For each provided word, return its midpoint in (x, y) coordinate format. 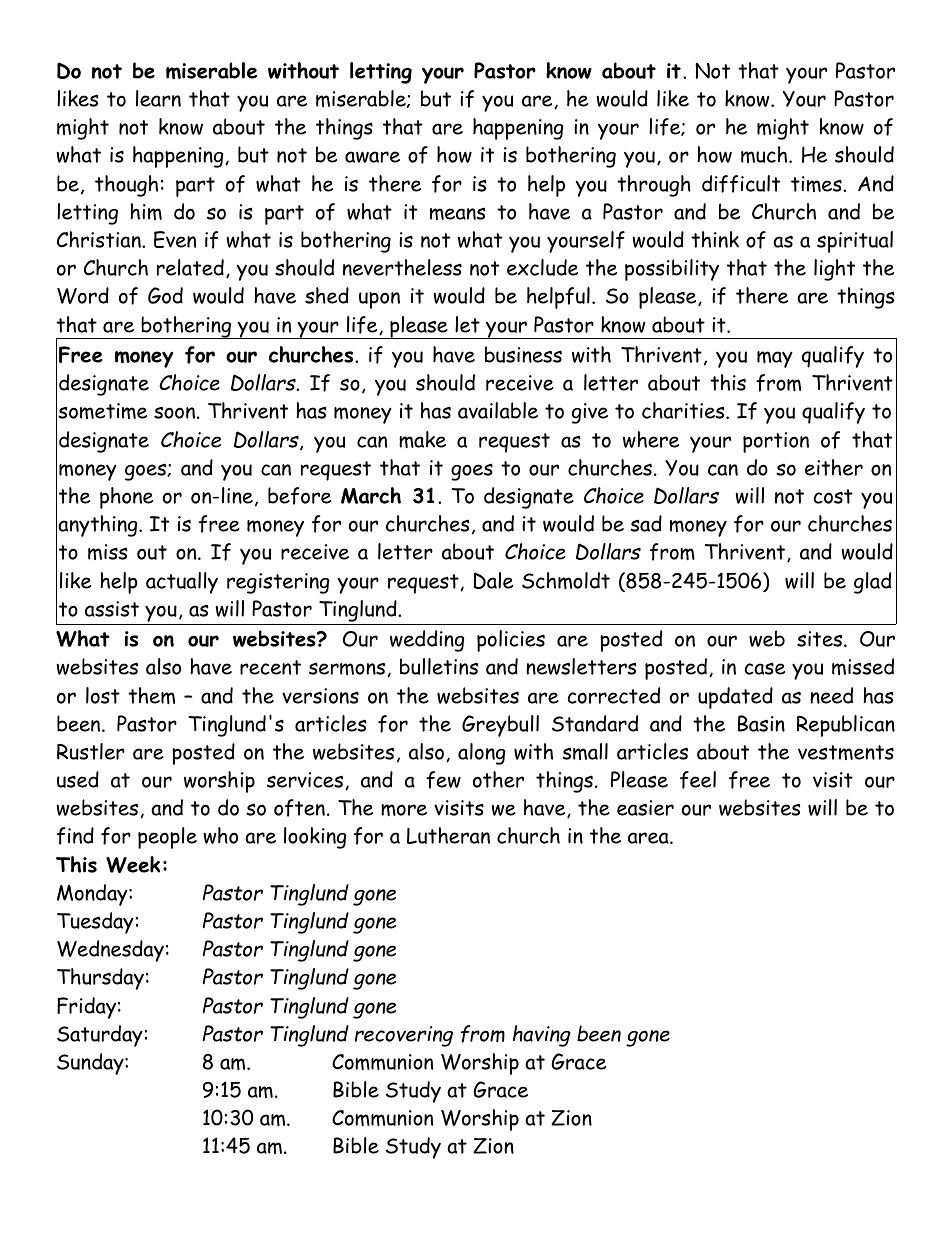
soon (174, 412)
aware (372, 157)
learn (158, 98)
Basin (761, 723)
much (765, 154)
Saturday (100, 1036)
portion (776, 442)
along (481, 754)
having (542, 1036)
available (498, 410)
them (151, 695)
